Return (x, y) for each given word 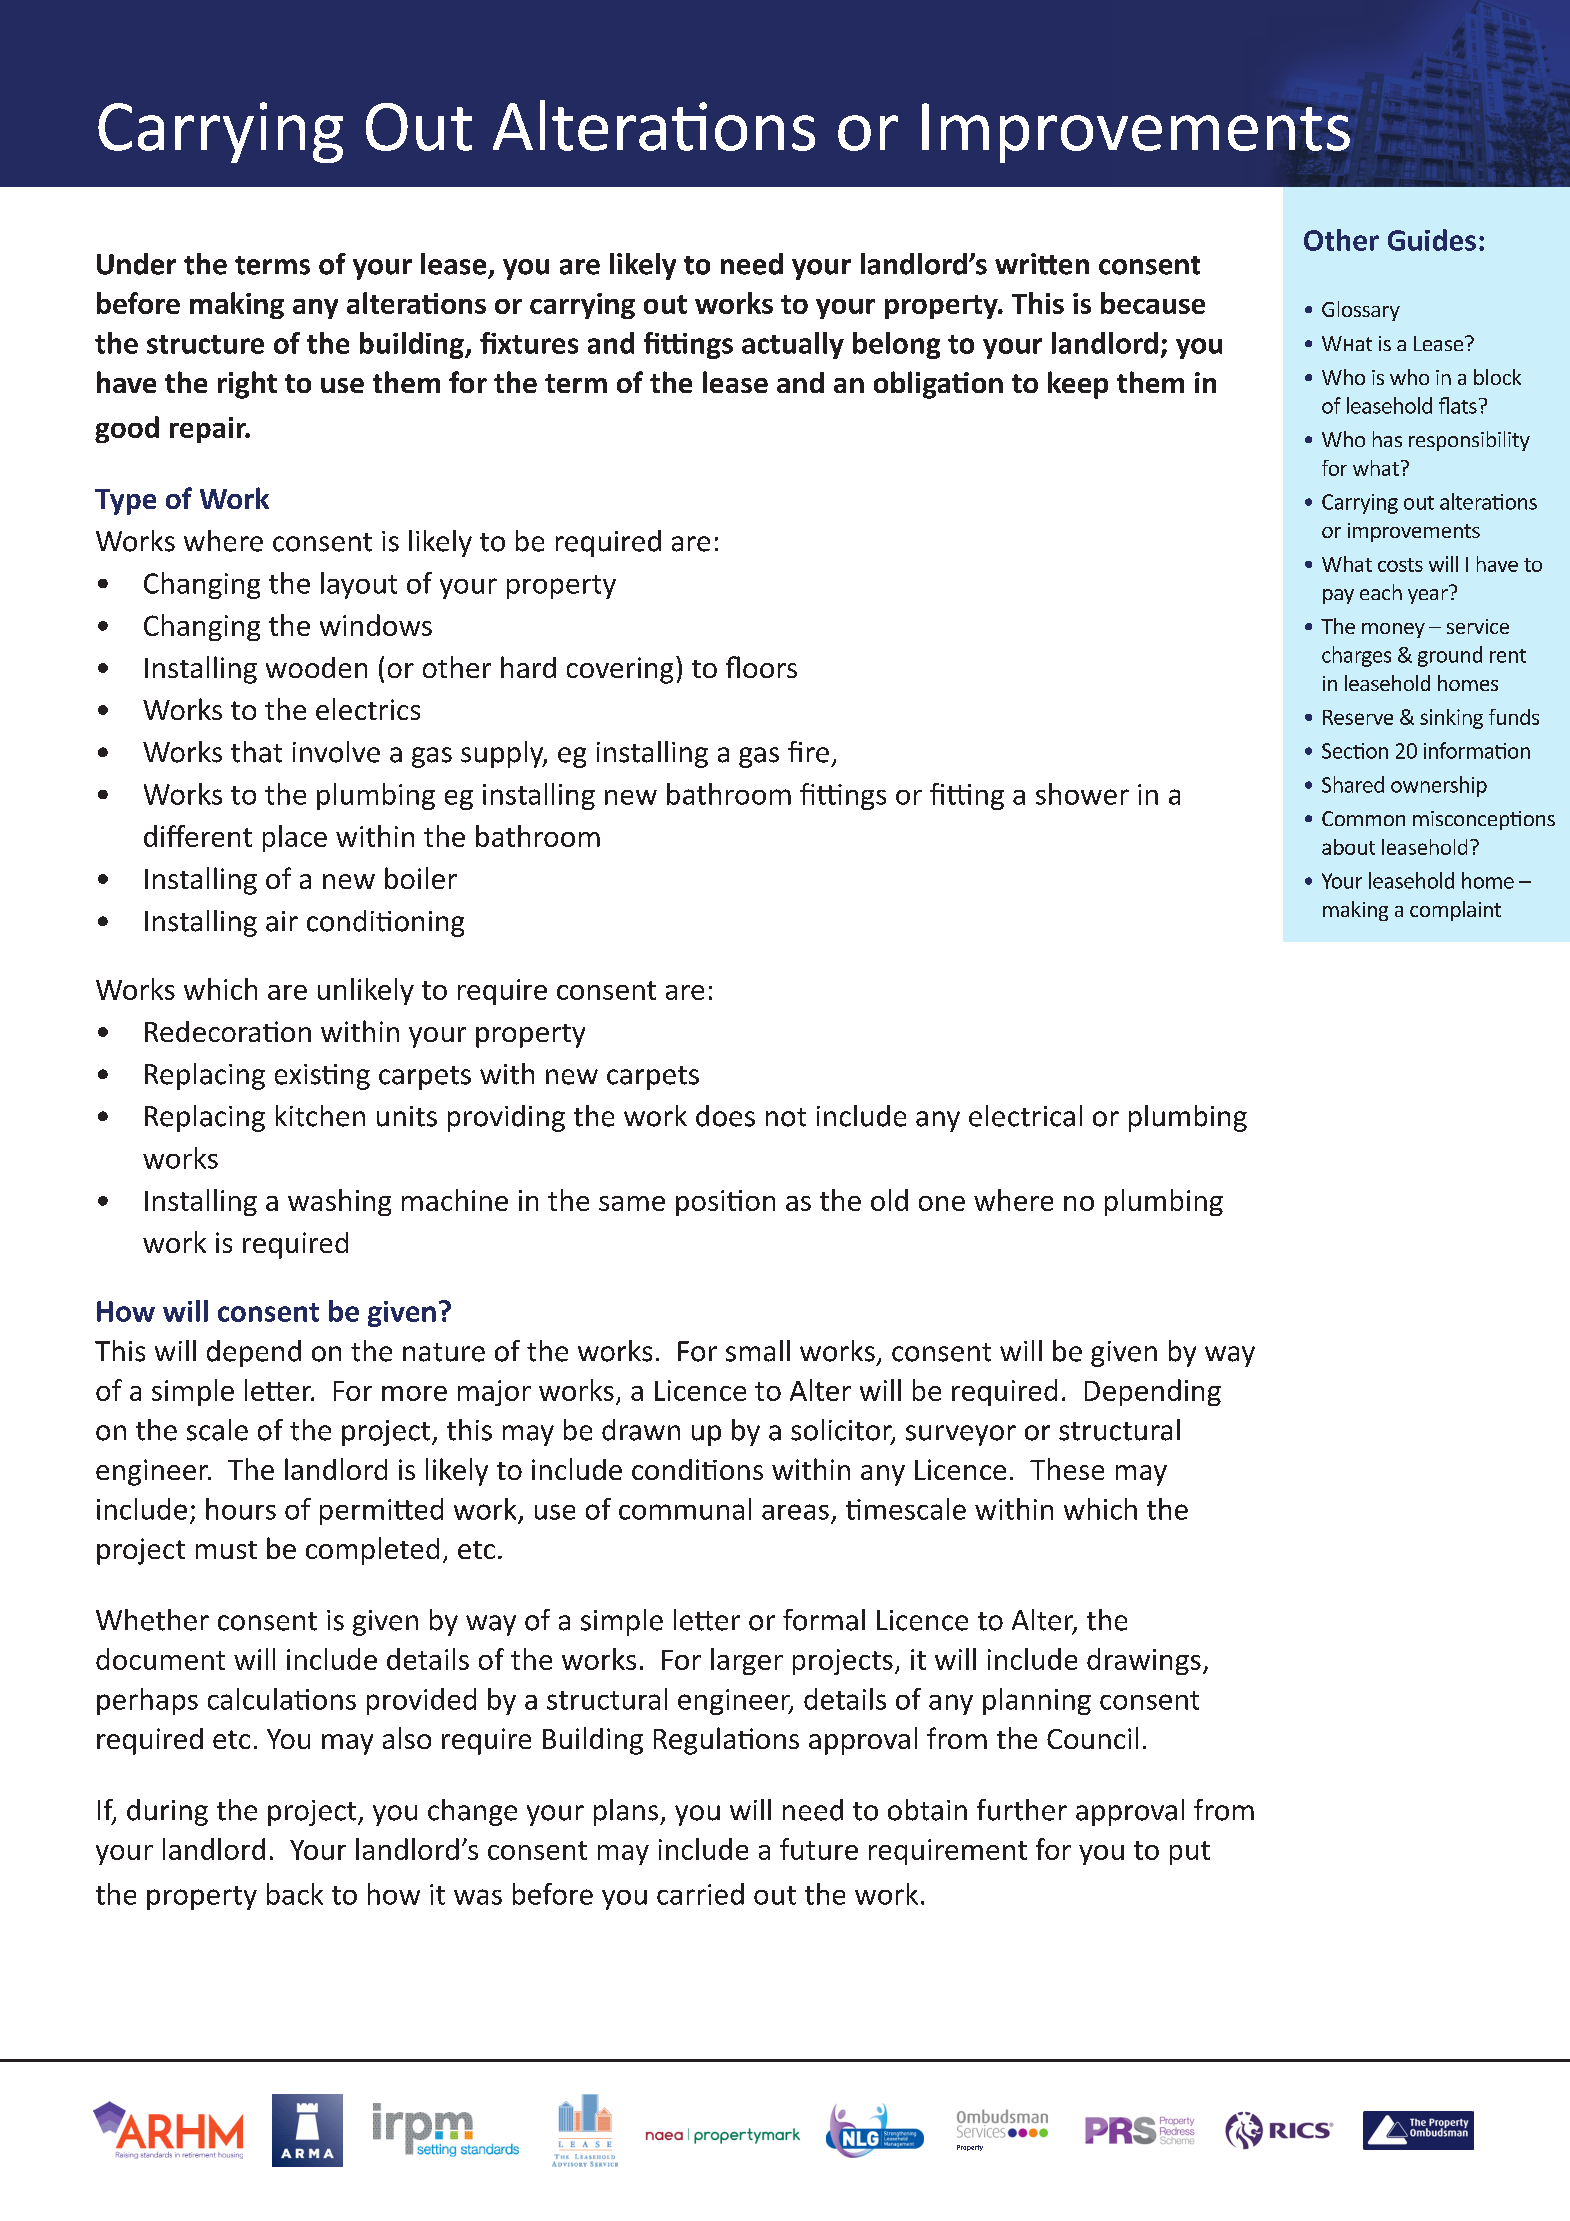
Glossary (1361, 311)
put (1190, 1853)
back (295, 1894)
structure (205, 344)
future (819, 1849)
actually (793, 345)
